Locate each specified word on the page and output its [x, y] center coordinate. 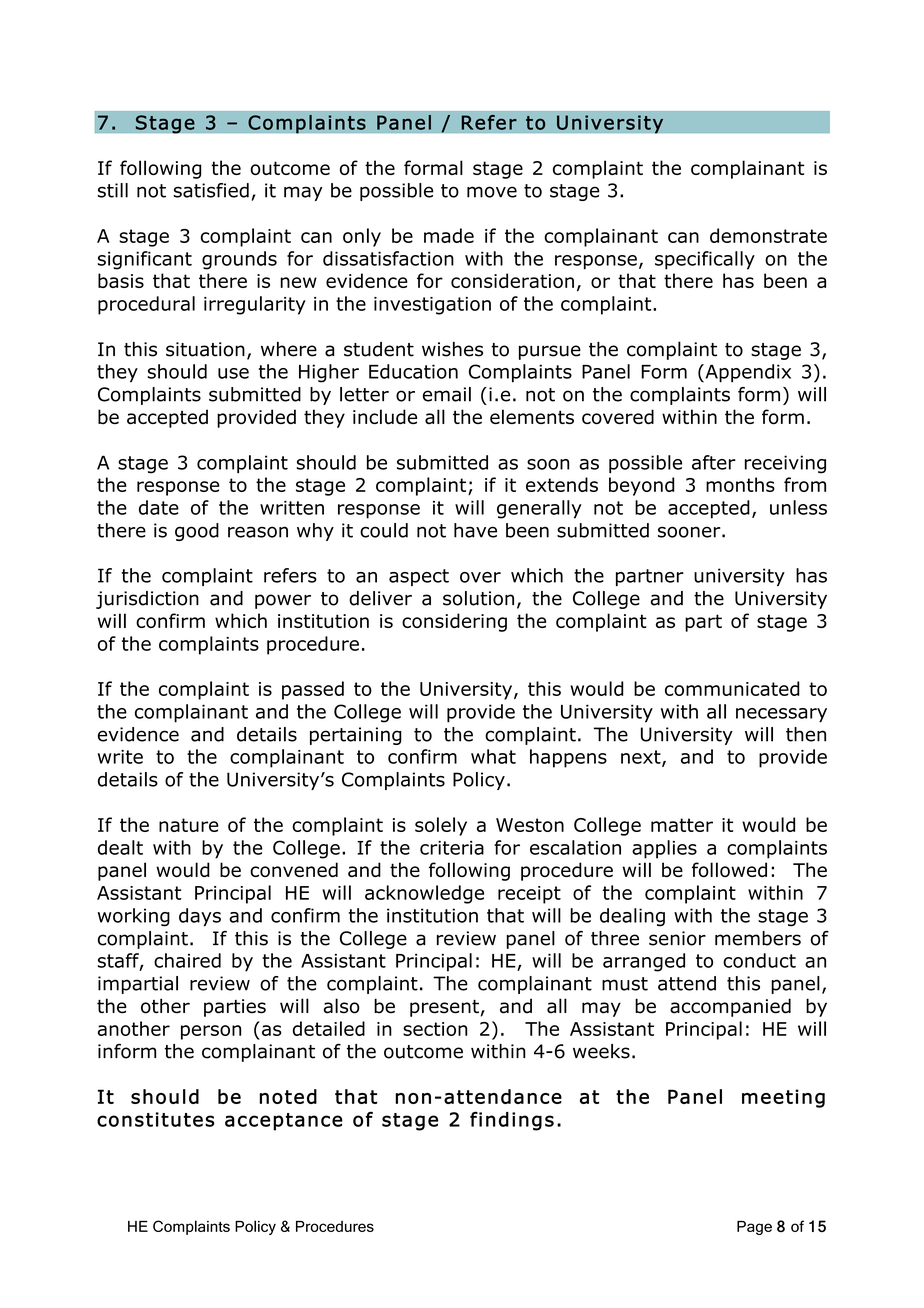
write [120, 757]
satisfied [211, 190]
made [449, 235]
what [493, 756]
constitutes [156, 1119]
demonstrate [768, 235]
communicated [732, 688]
